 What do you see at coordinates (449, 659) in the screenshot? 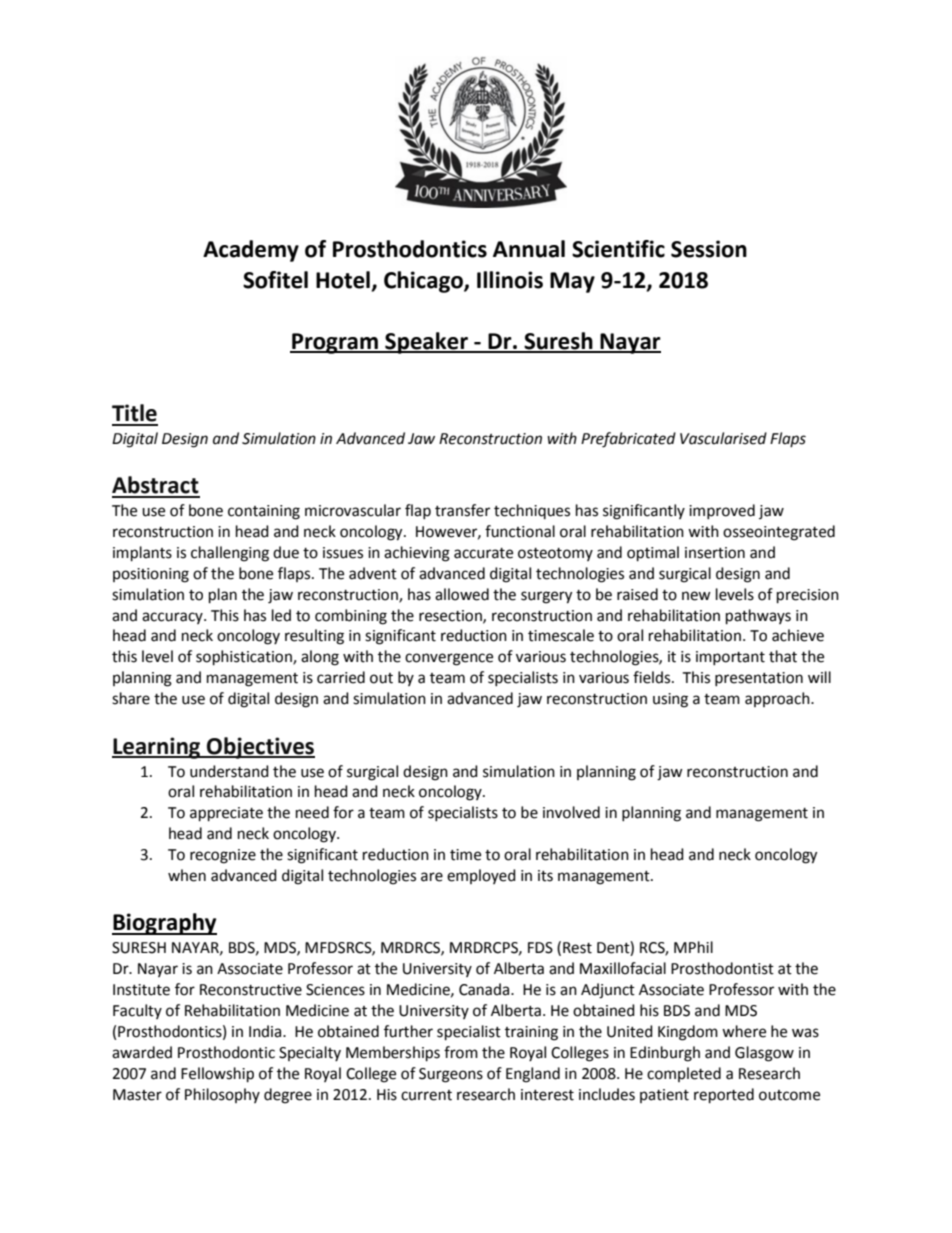
I see `convergence` at bounding box center [449, 659].
